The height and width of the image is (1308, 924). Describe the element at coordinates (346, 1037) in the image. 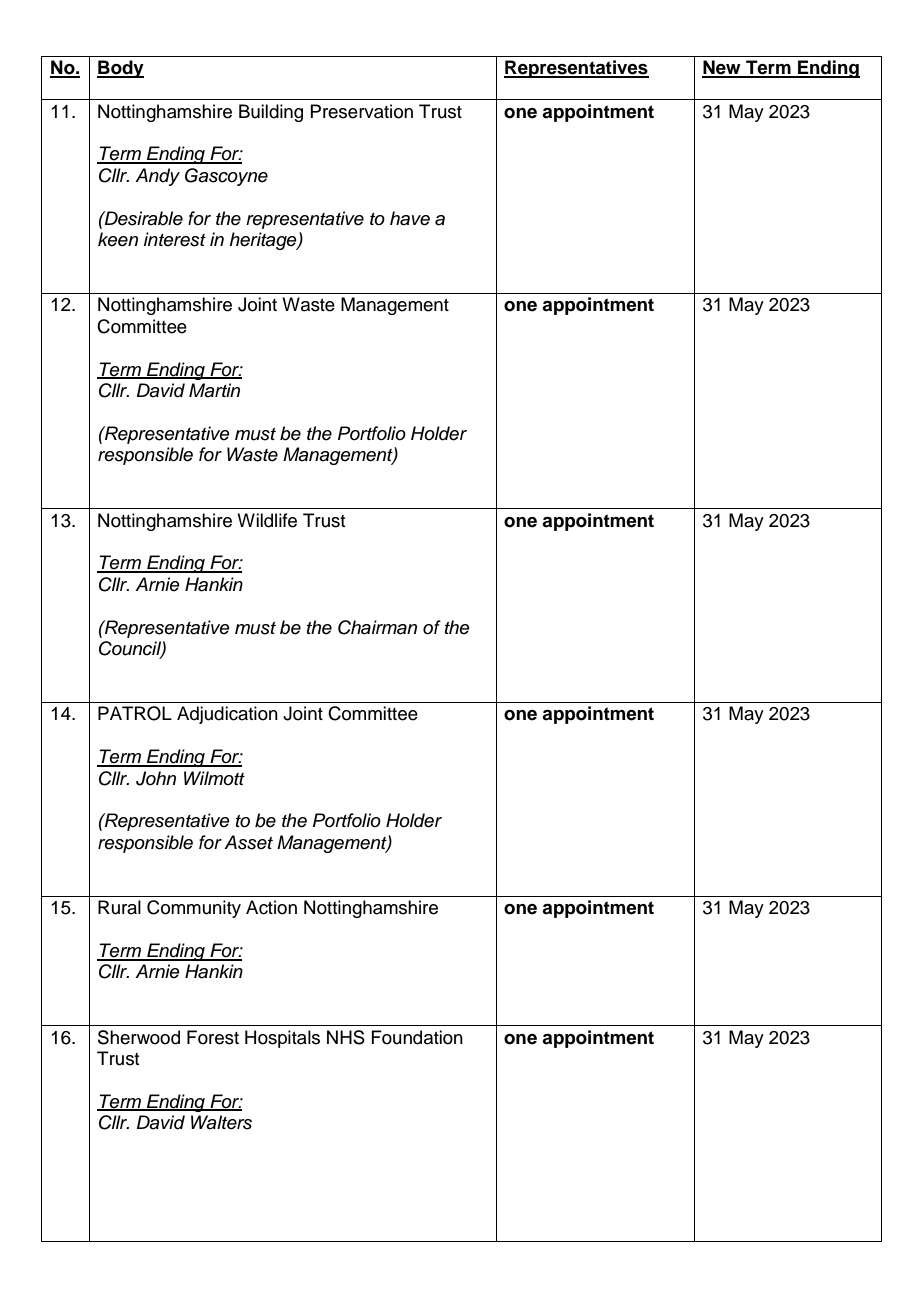

I see `NHS` at that location.
